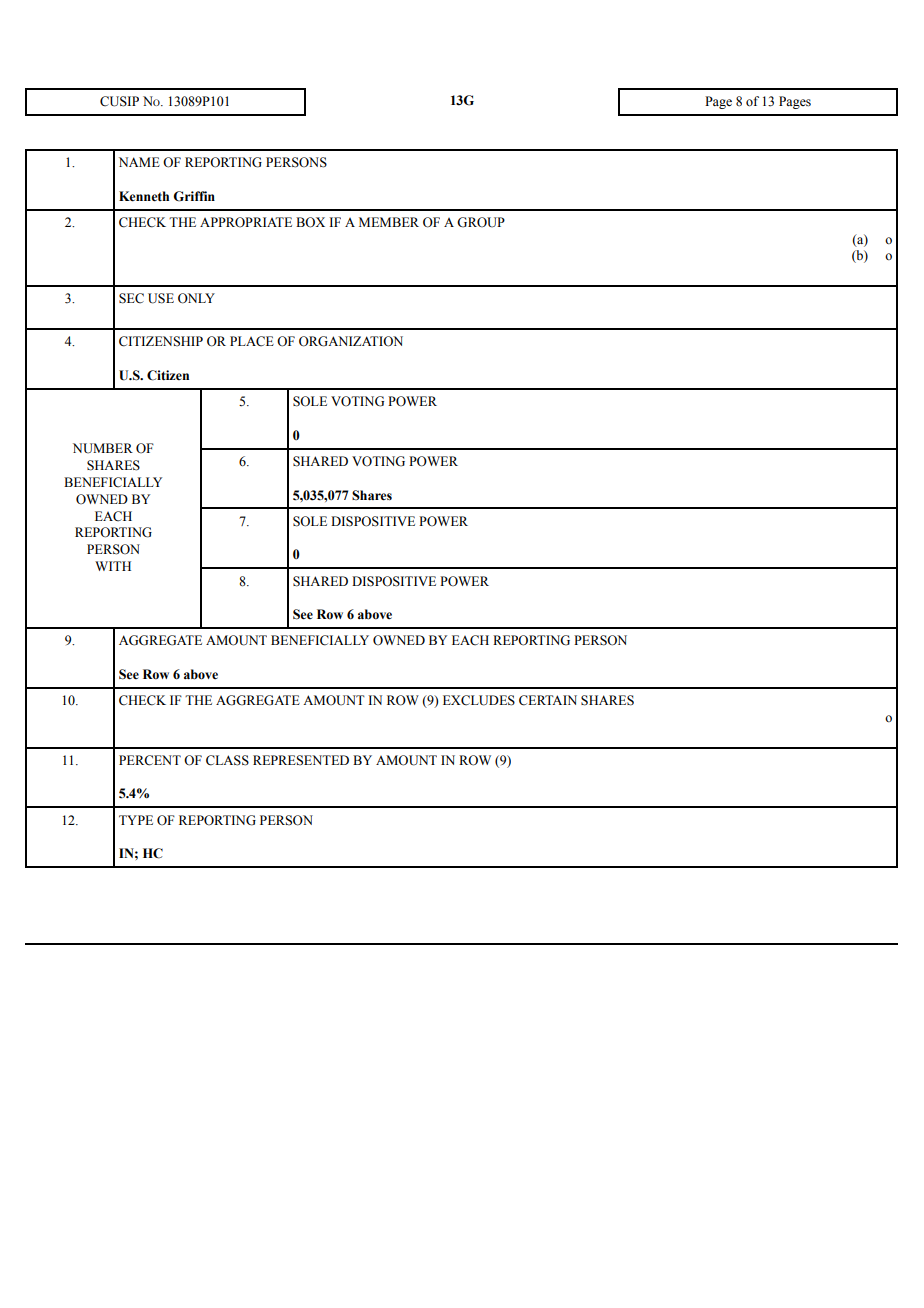  Describe the element at coordinates (103, 448) in the screenshot. I see `NUMBER` at that location.
